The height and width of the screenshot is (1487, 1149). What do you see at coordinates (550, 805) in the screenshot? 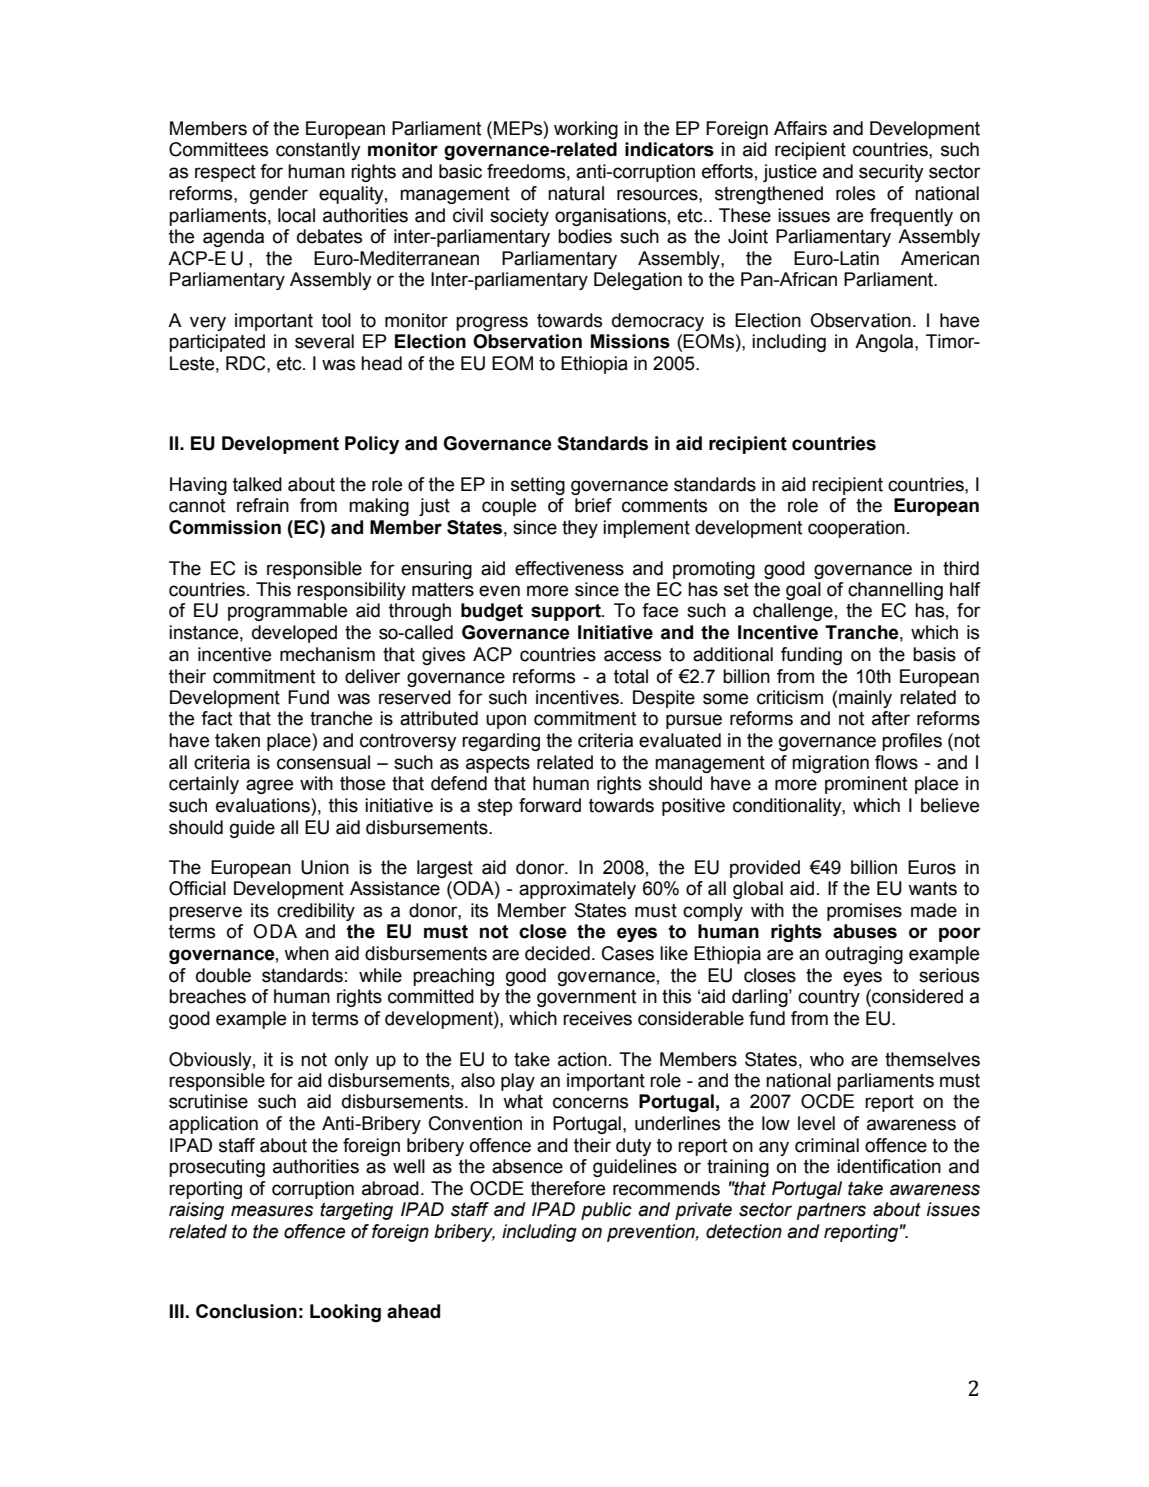
I see `forward` at bounding box center [550, 805].
